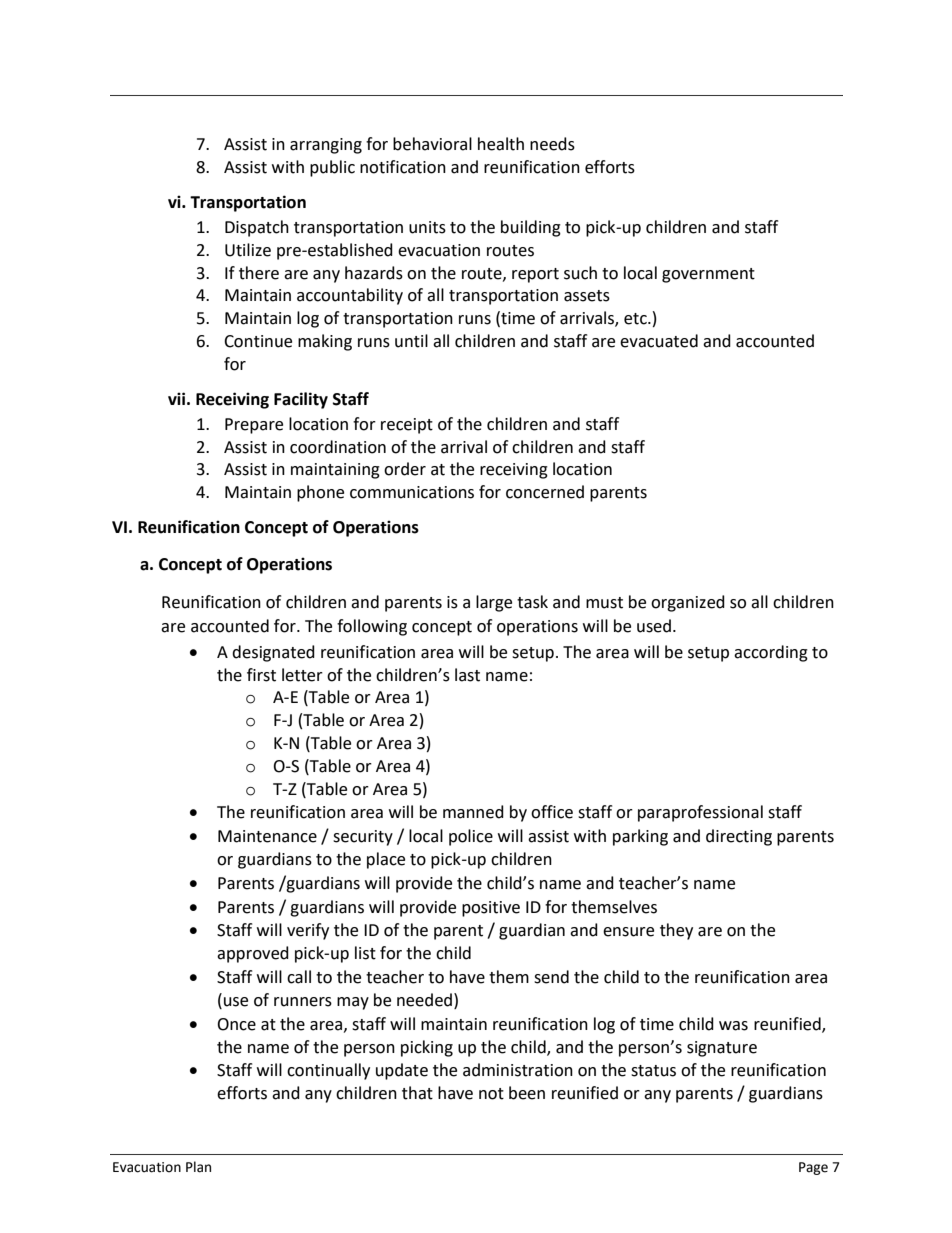 The height and width of the image is (1233, 952). What do you see at coordinates (708, 275) in the image?
I see `government` at bounding box center [708, 275].
